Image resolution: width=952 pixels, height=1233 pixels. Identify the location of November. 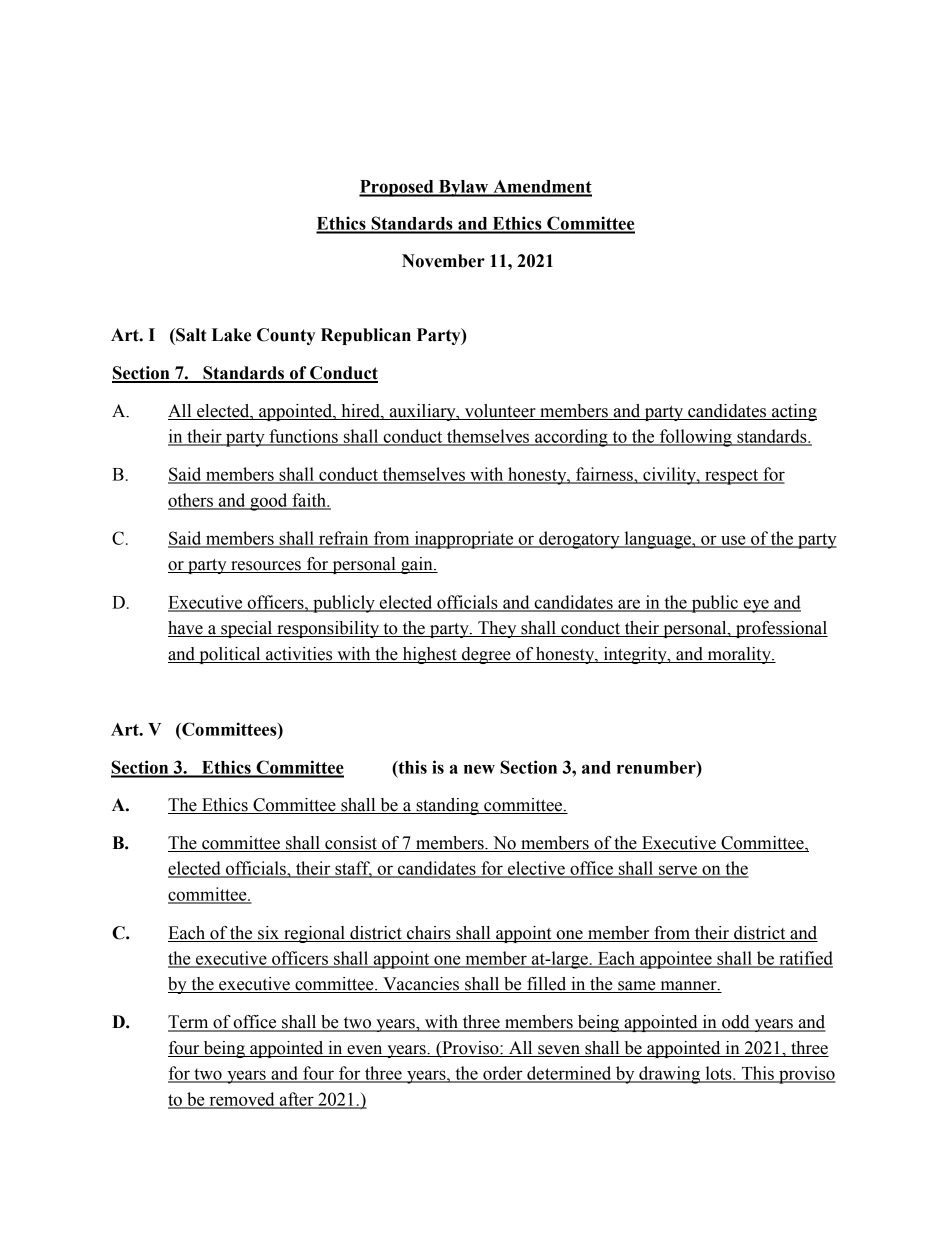
(443, 261).
